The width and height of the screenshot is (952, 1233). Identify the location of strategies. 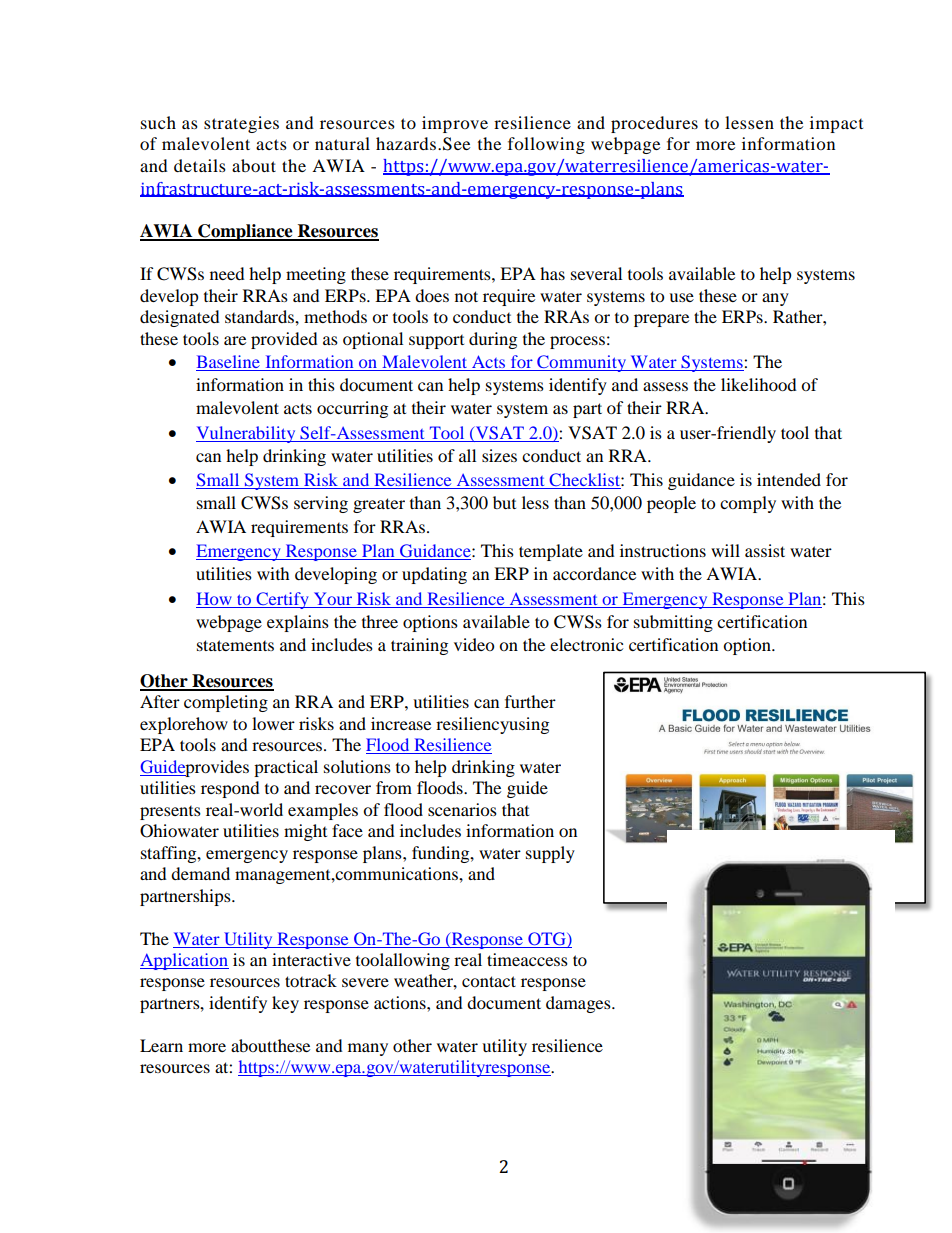
(241, 124).
